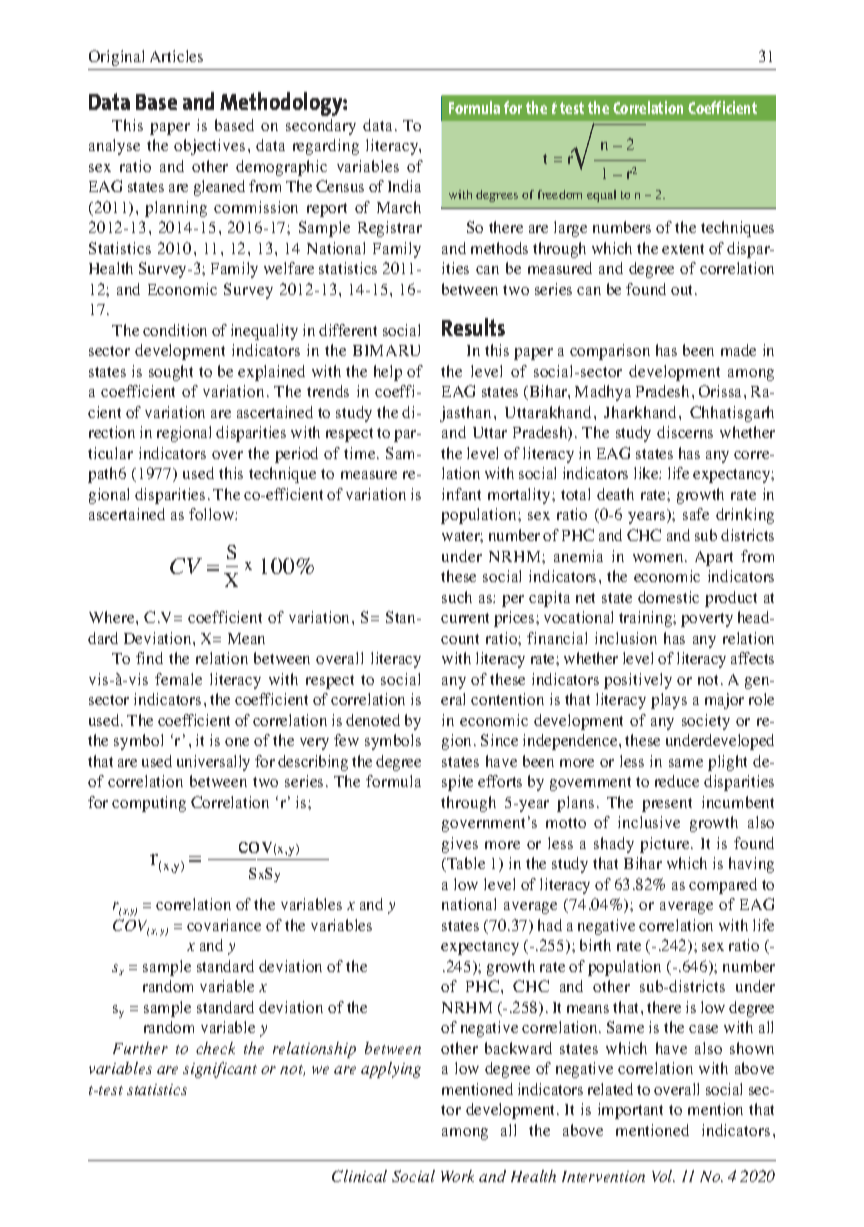 The width and height of the document is (864, 1227). I want to click on significant, so click(220, 1070).
